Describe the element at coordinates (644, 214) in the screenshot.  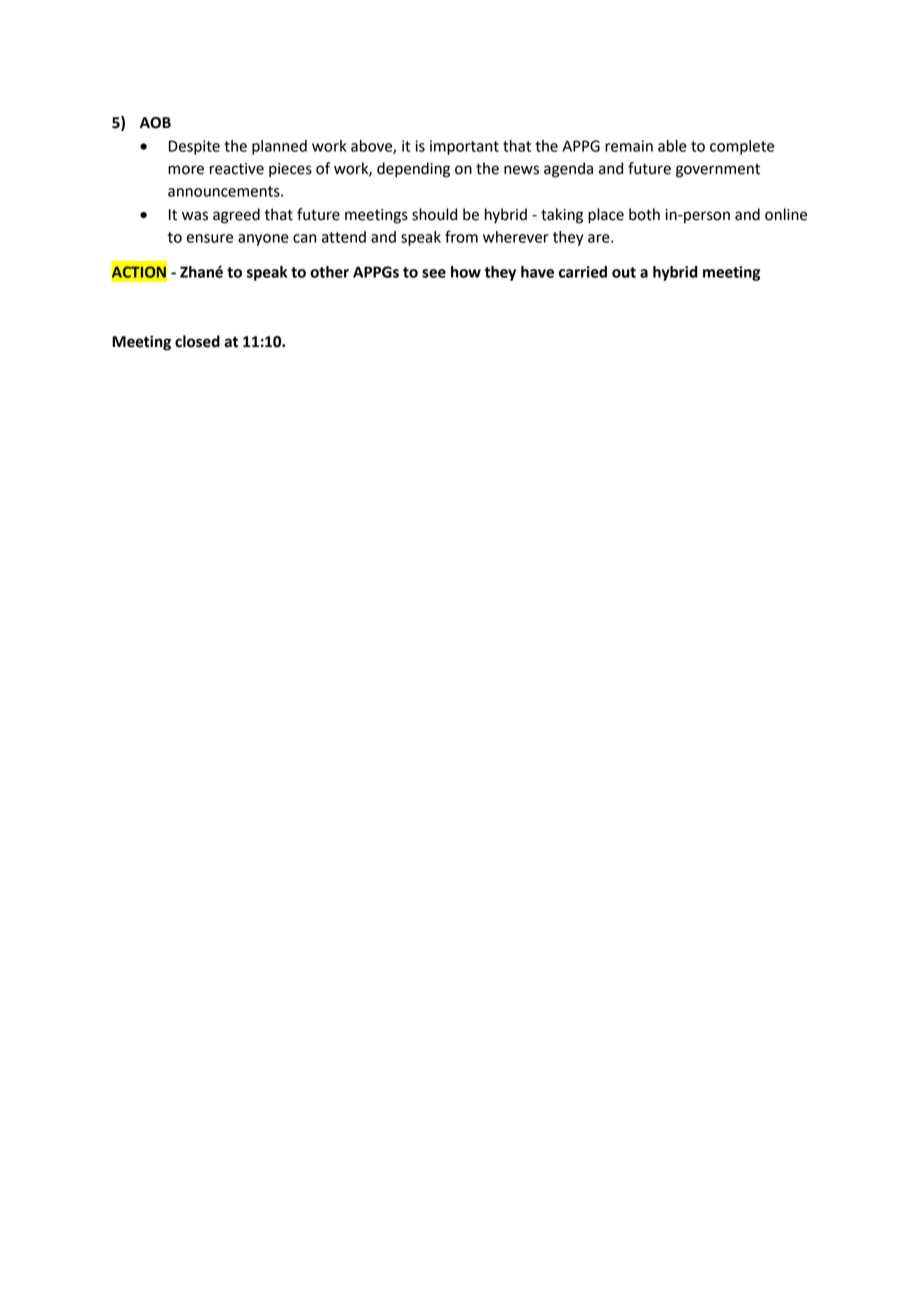
I see `both` at that location.
